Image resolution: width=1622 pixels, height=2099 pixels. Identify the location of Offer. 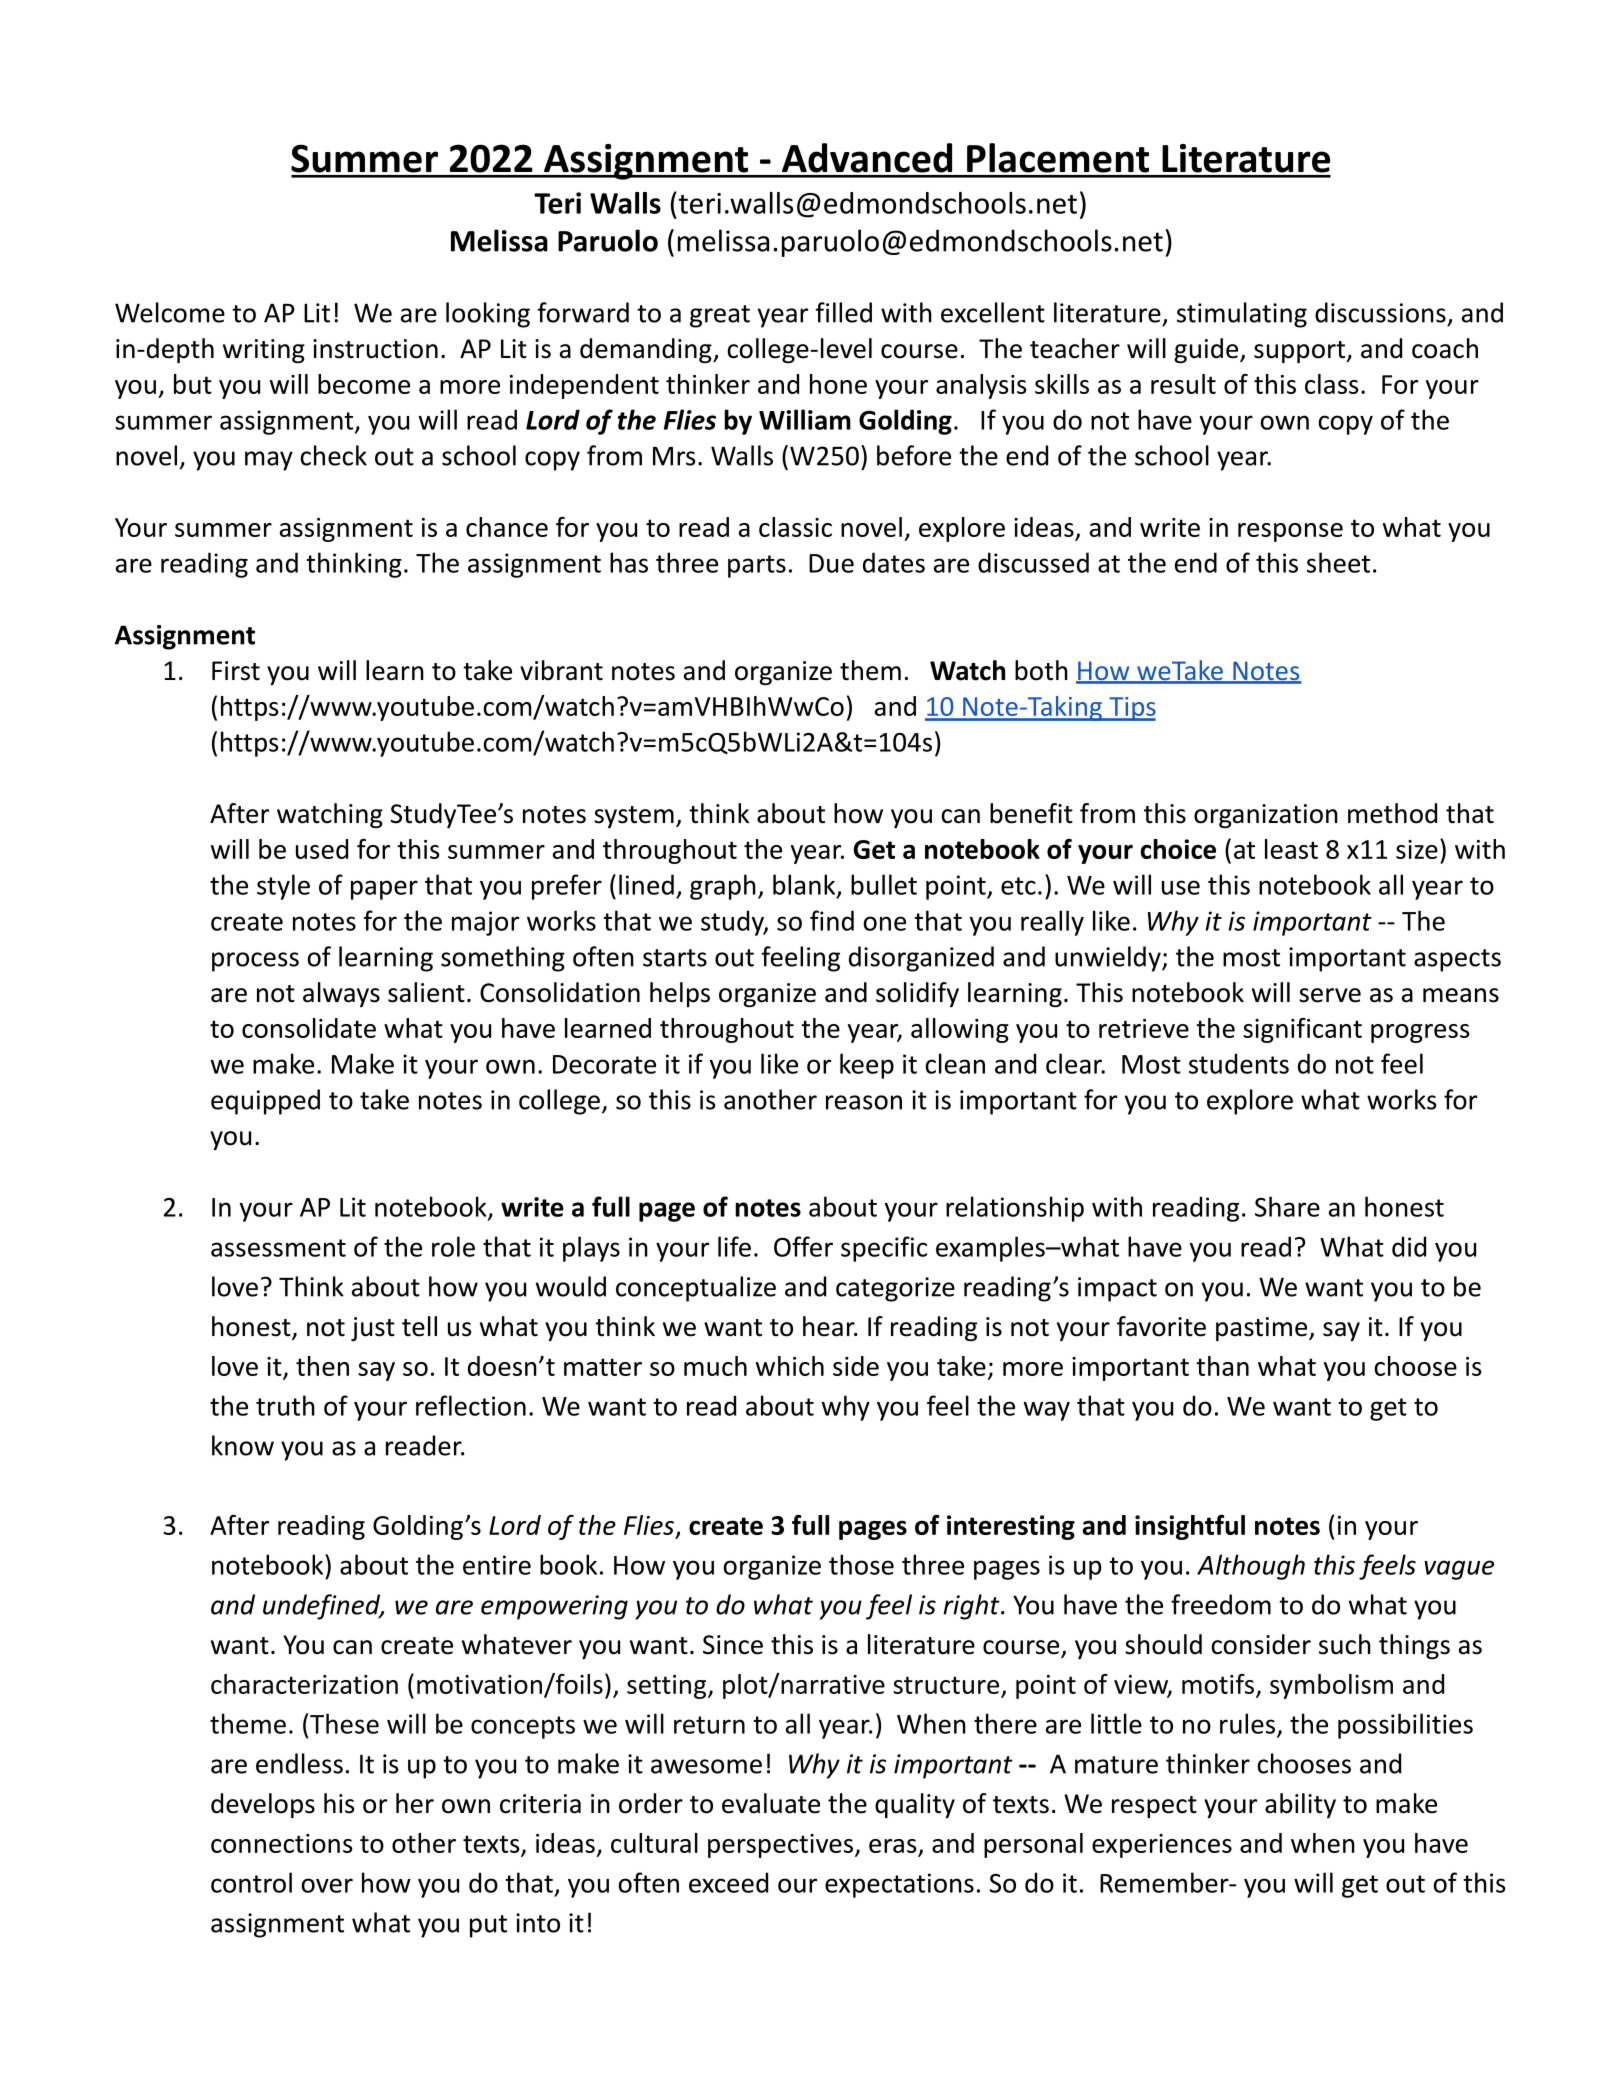
(803, 1246).
